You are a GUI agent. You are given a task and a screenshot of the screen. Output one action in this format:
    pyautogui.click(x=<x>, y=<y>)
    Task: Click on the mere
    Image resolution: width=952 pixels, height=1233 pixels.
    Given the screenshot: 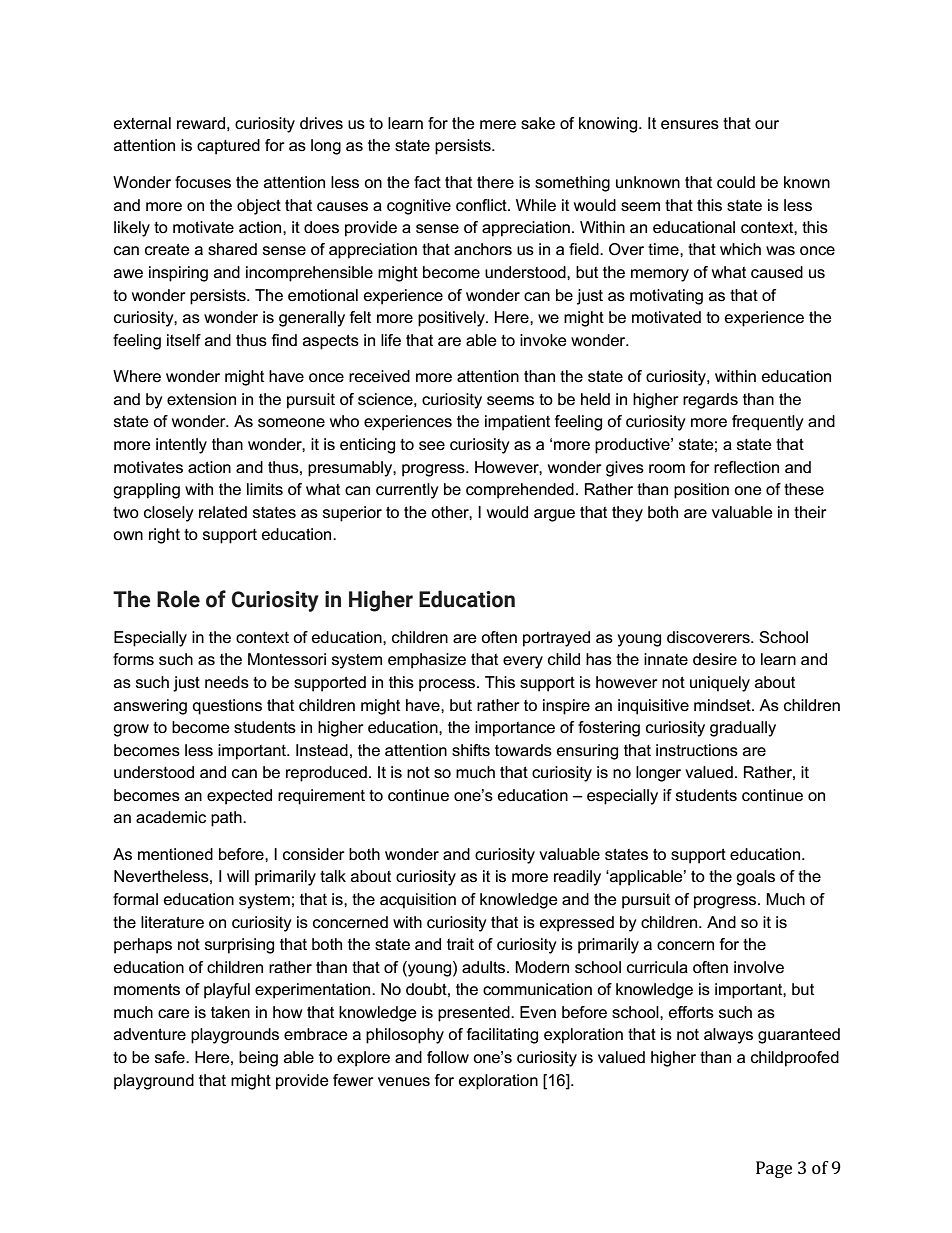 What is the action you would take?
    pyautogui.click(x=498, y=124)
